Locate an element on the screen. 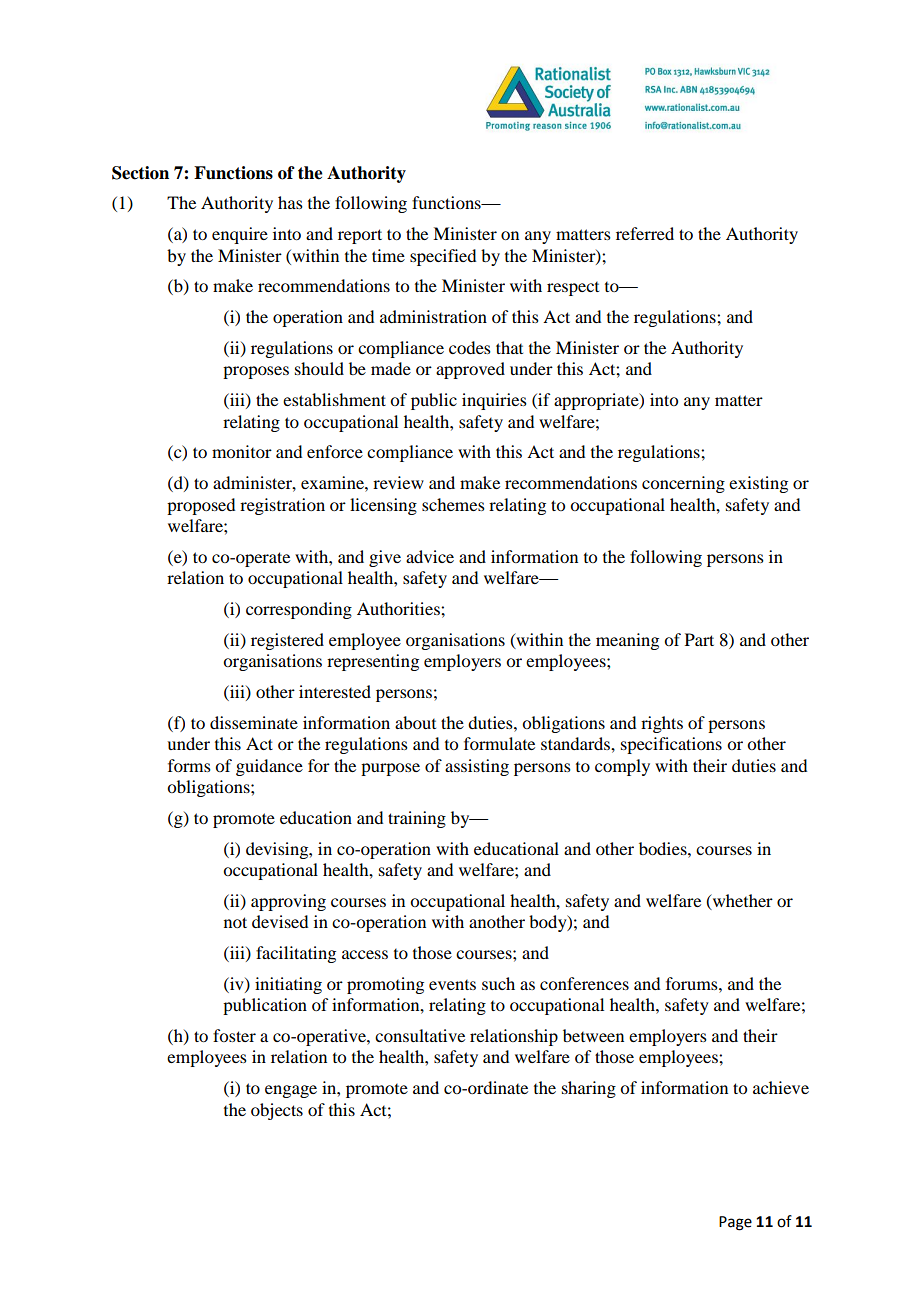 The image size is (924, 1308). objects is located at coordinates (277, 1111).
